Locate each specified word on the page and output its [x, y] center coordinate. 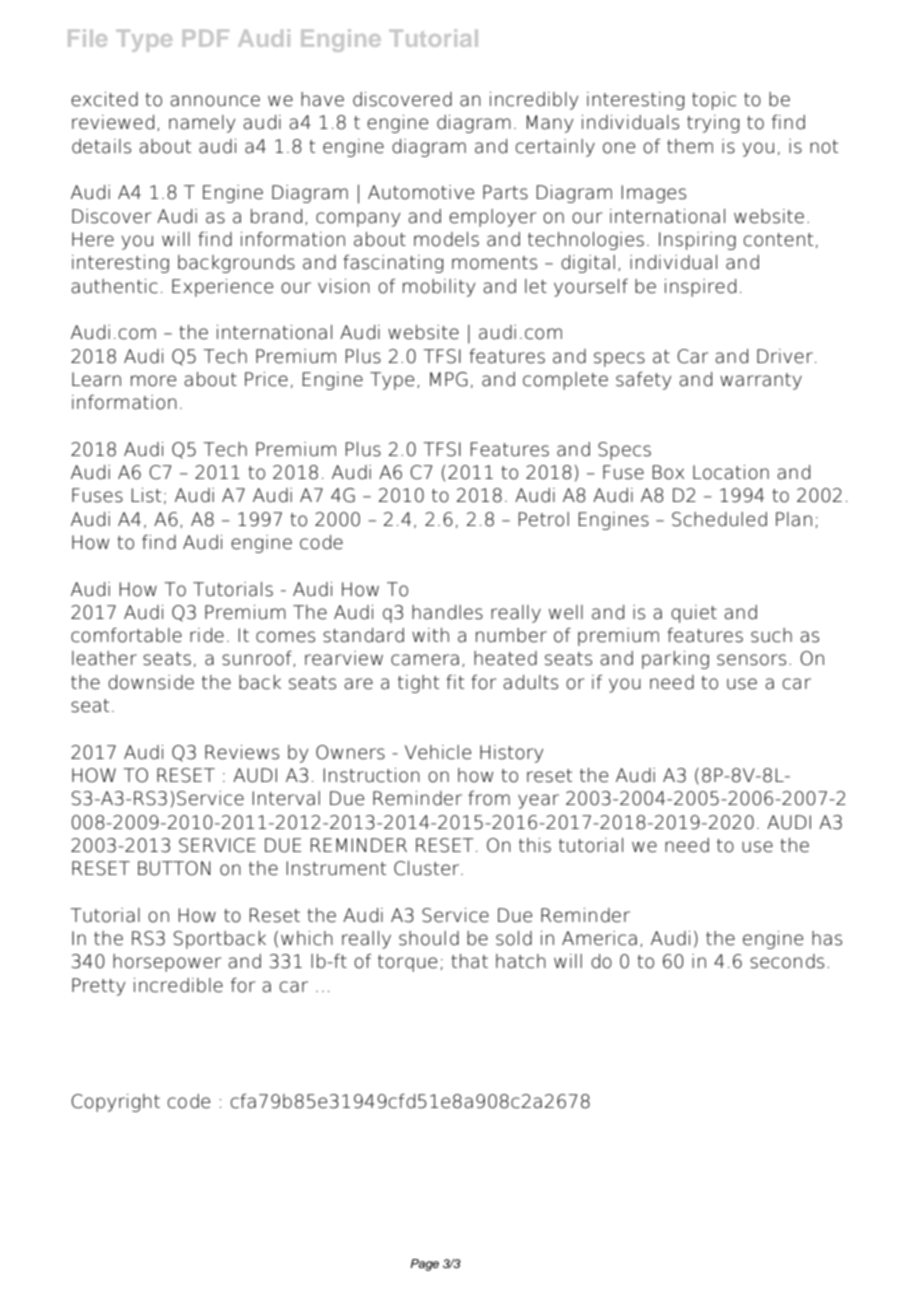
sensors [751, 660]
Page [424, 1265]
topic [714, 101]
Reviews [242, 752]
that [469, 961]
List [146, 495]
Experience [222, 288]
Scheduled [719, 519]
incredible [178, 985]
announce [215, 101]
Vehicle [438, 752]
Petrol [544, 519]
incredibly [534, 101]
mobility [439, 288]
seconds [787, 961]
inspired [700, 288]
